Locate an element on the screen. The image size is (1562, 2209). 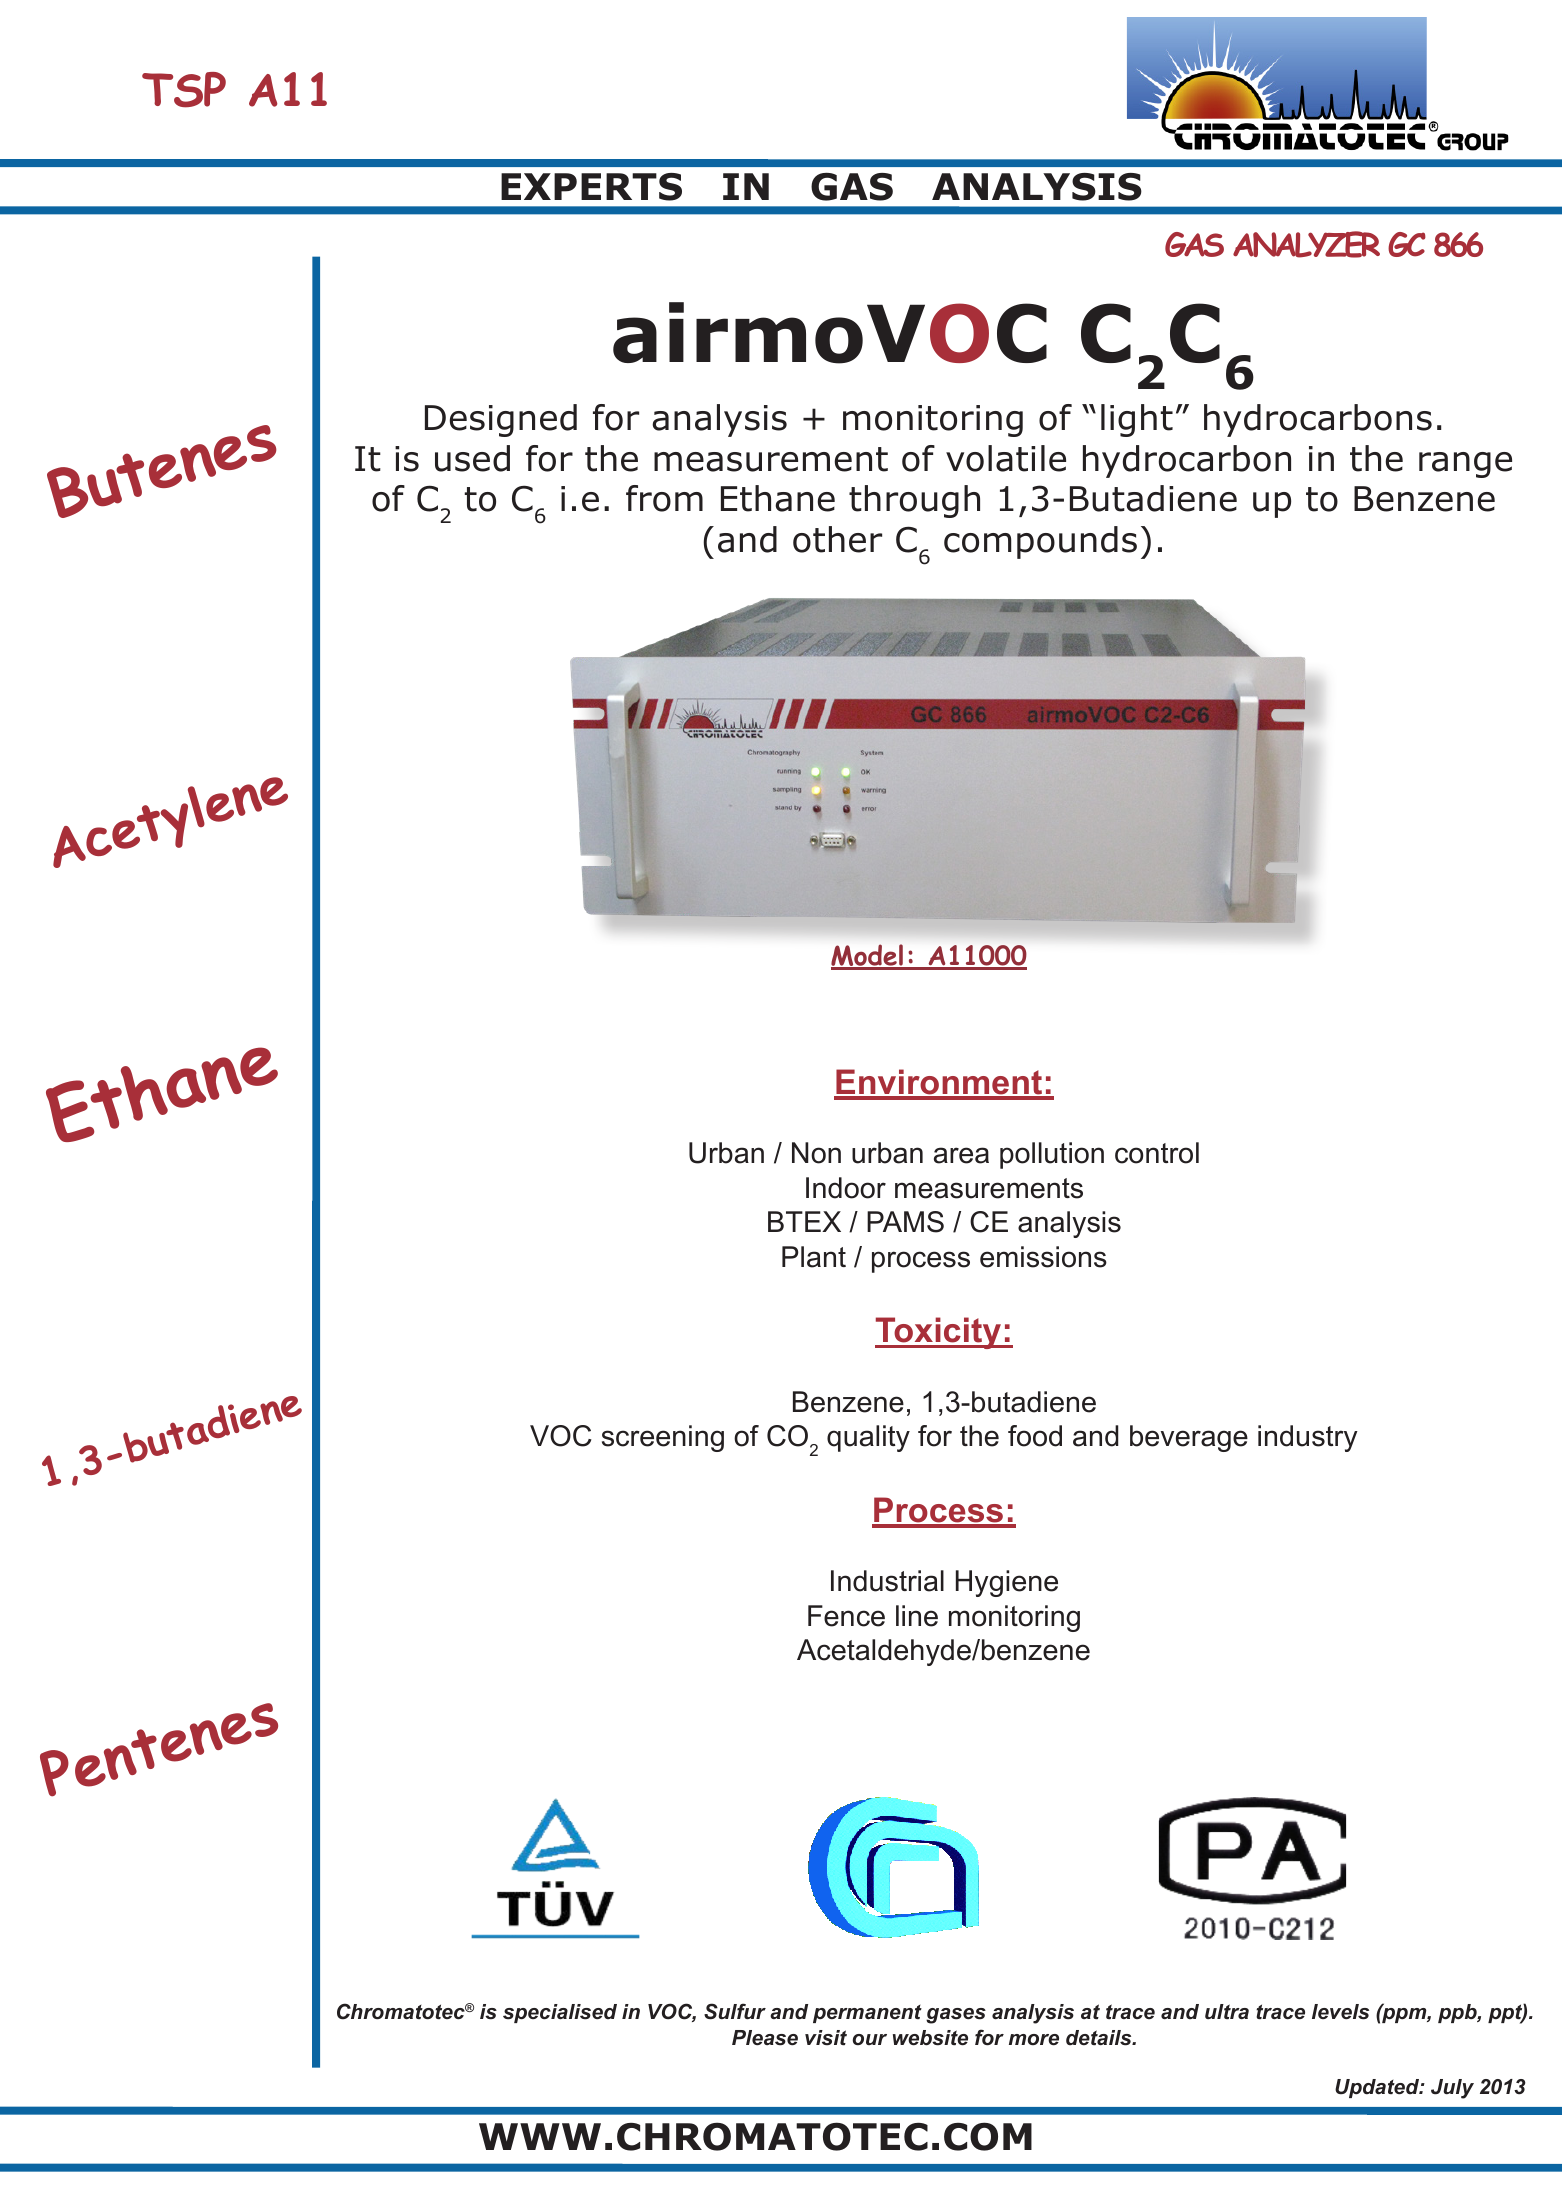
Non is located at coordinates (816, 1153).
